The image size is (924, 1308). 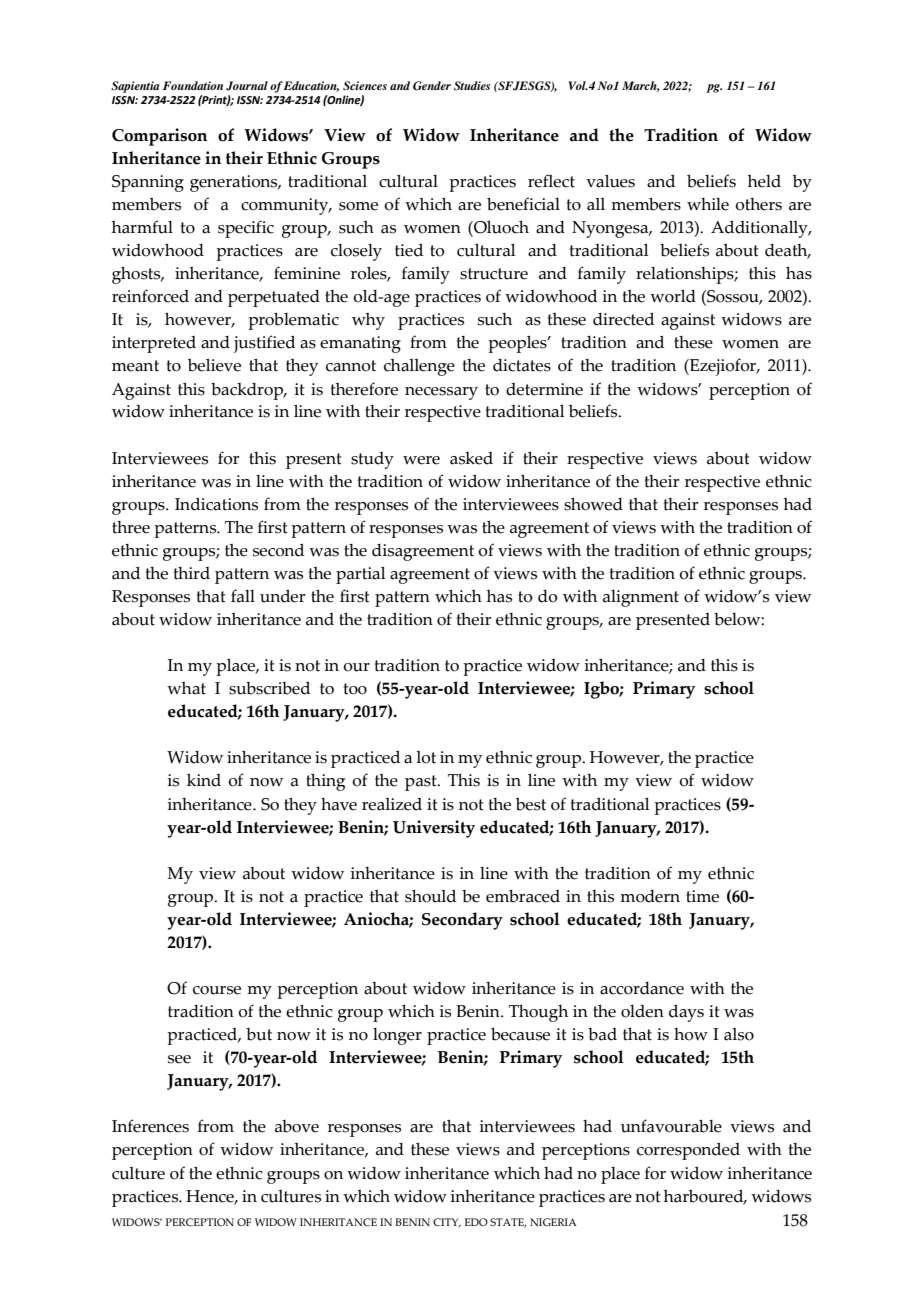 What do you see at coordinates (623, 319) in the screenshot?
I see `directed` at bounding box center [623, 319].
